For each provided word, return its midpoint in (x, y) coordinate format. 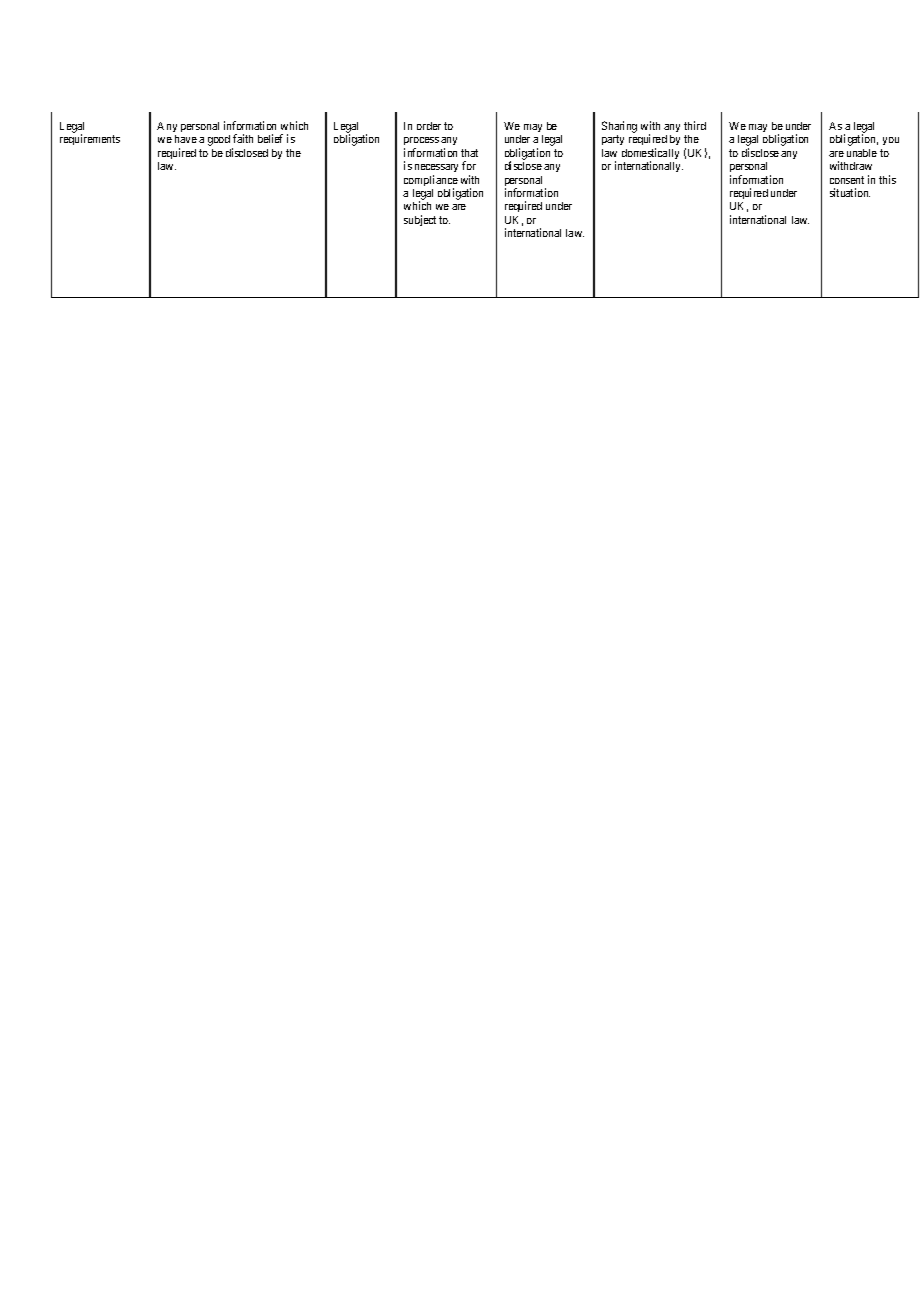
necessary (436, 170)
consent (847, 180)
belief (270, 138)
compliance (431, 182)
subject (420, 220)
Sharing (619, 128)
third (695, 125)
